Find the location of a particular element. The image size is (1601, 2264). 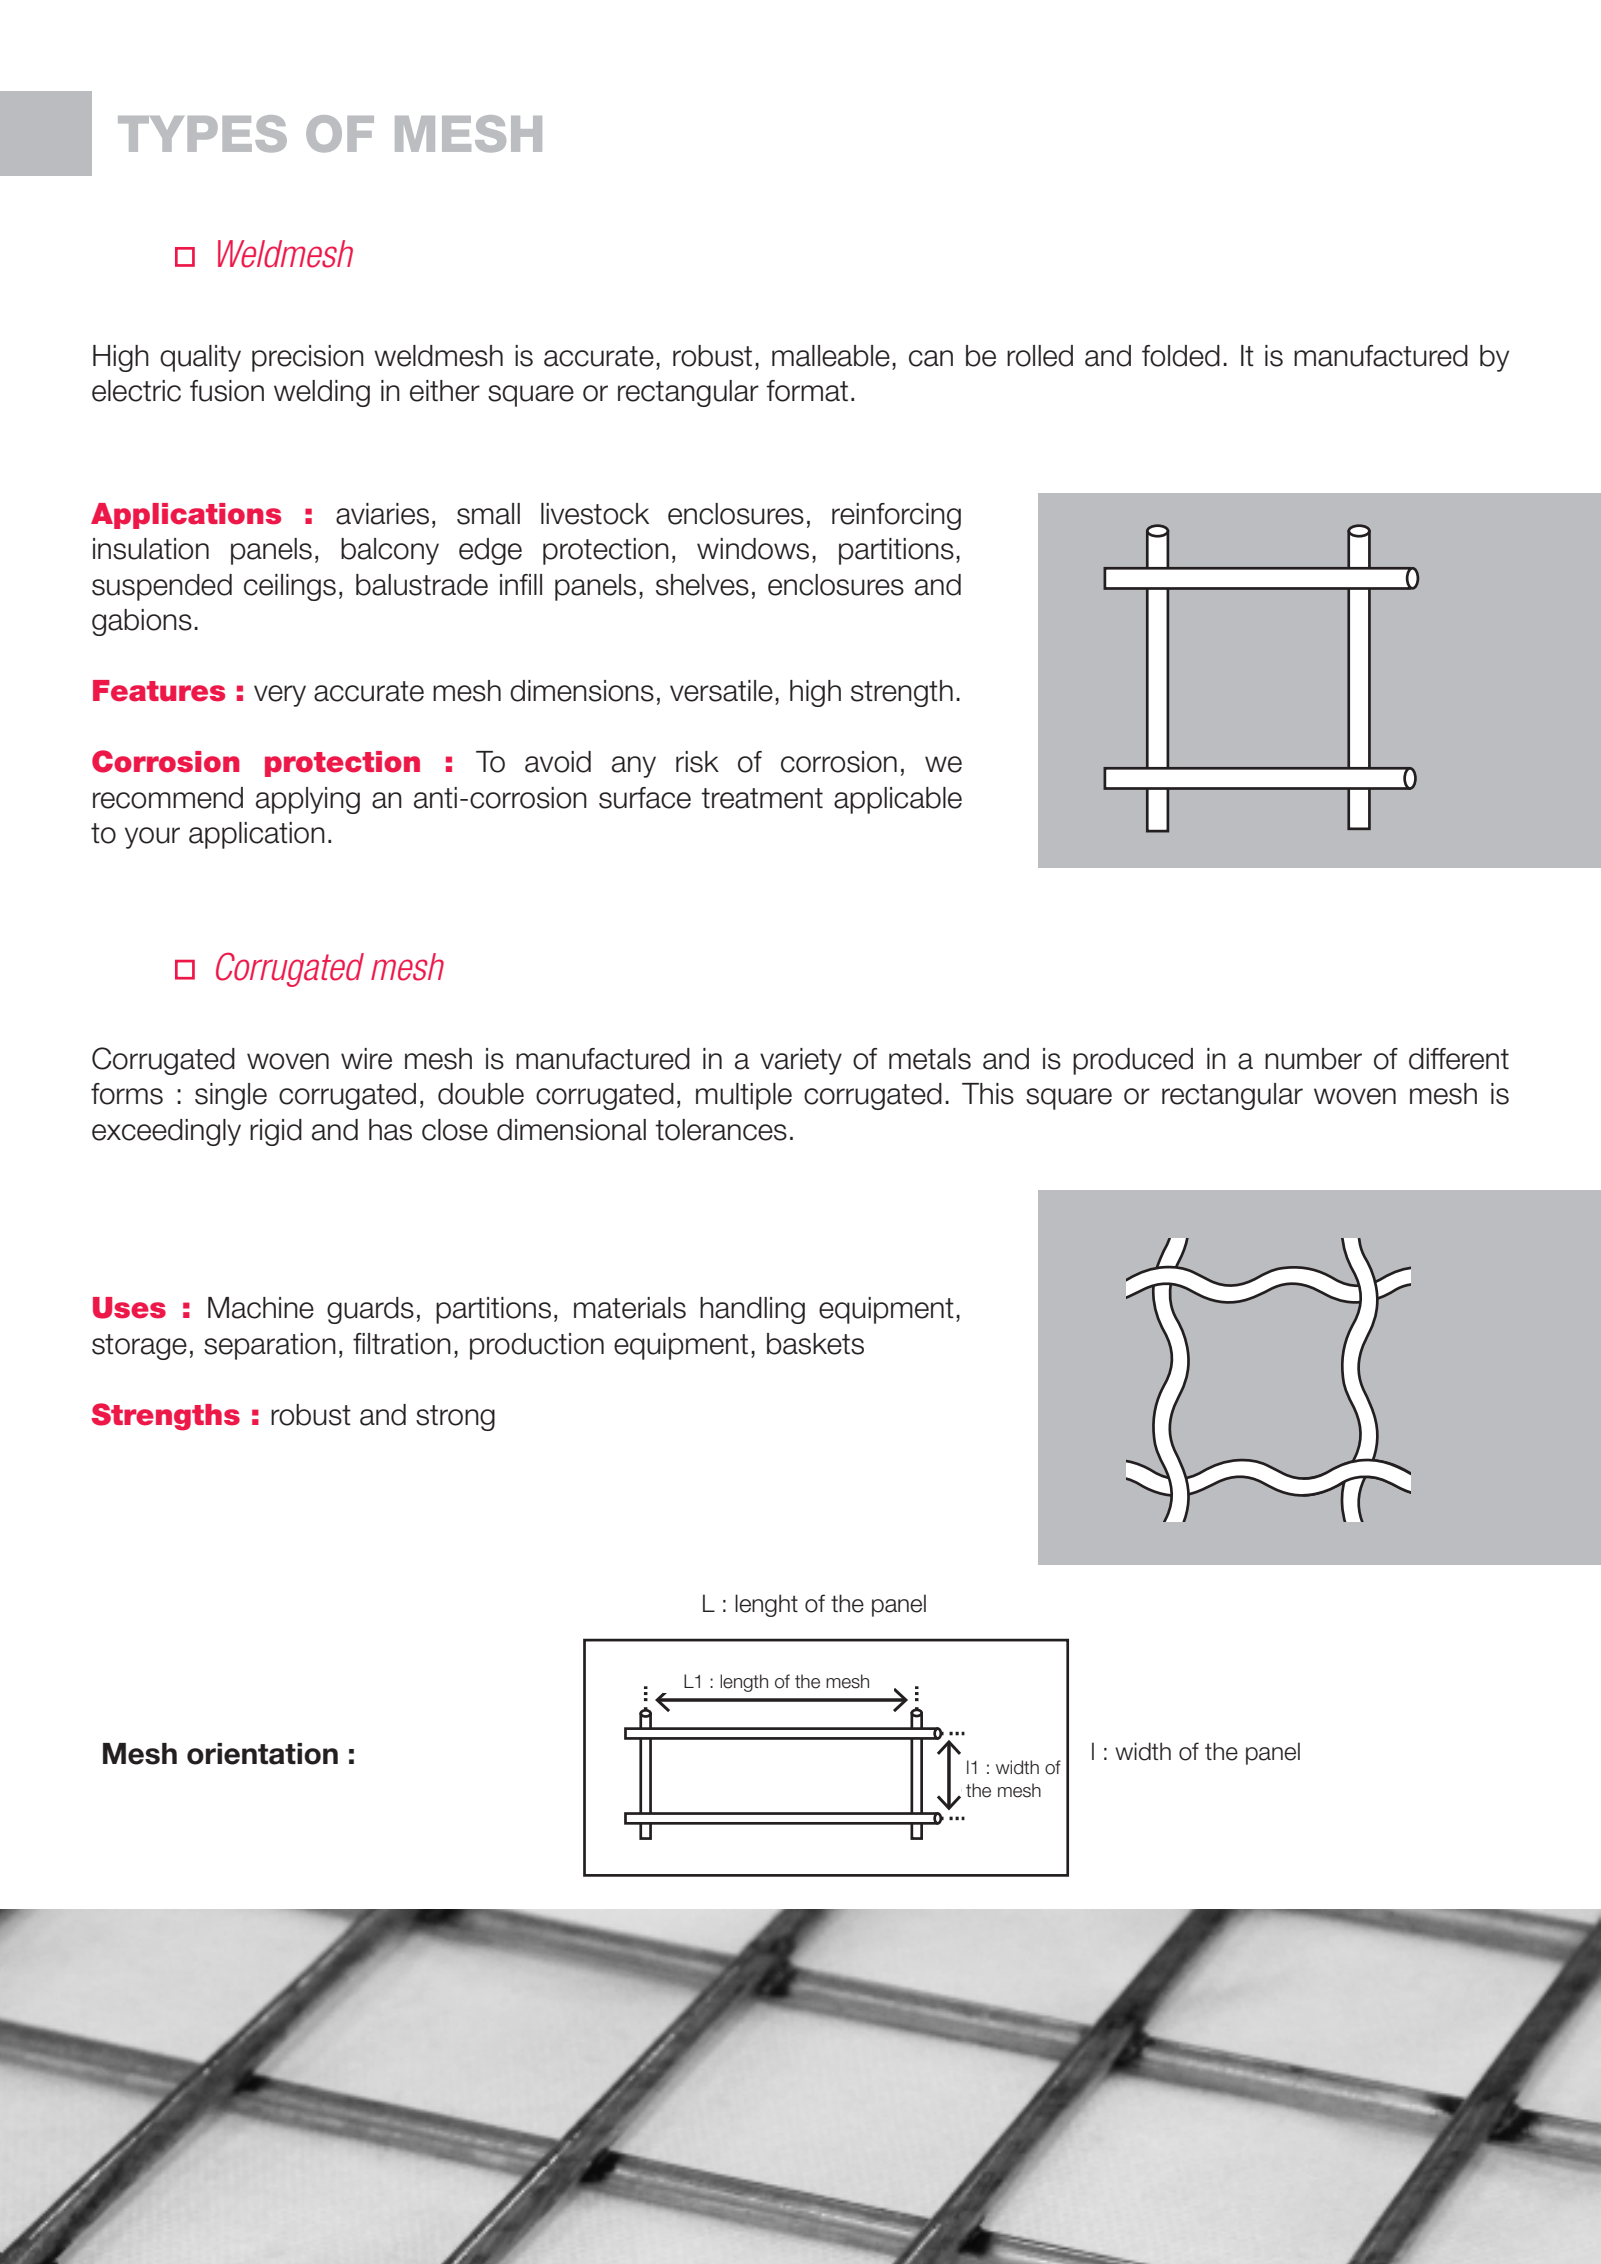

rigid is located at coordinates (276, 1132).
